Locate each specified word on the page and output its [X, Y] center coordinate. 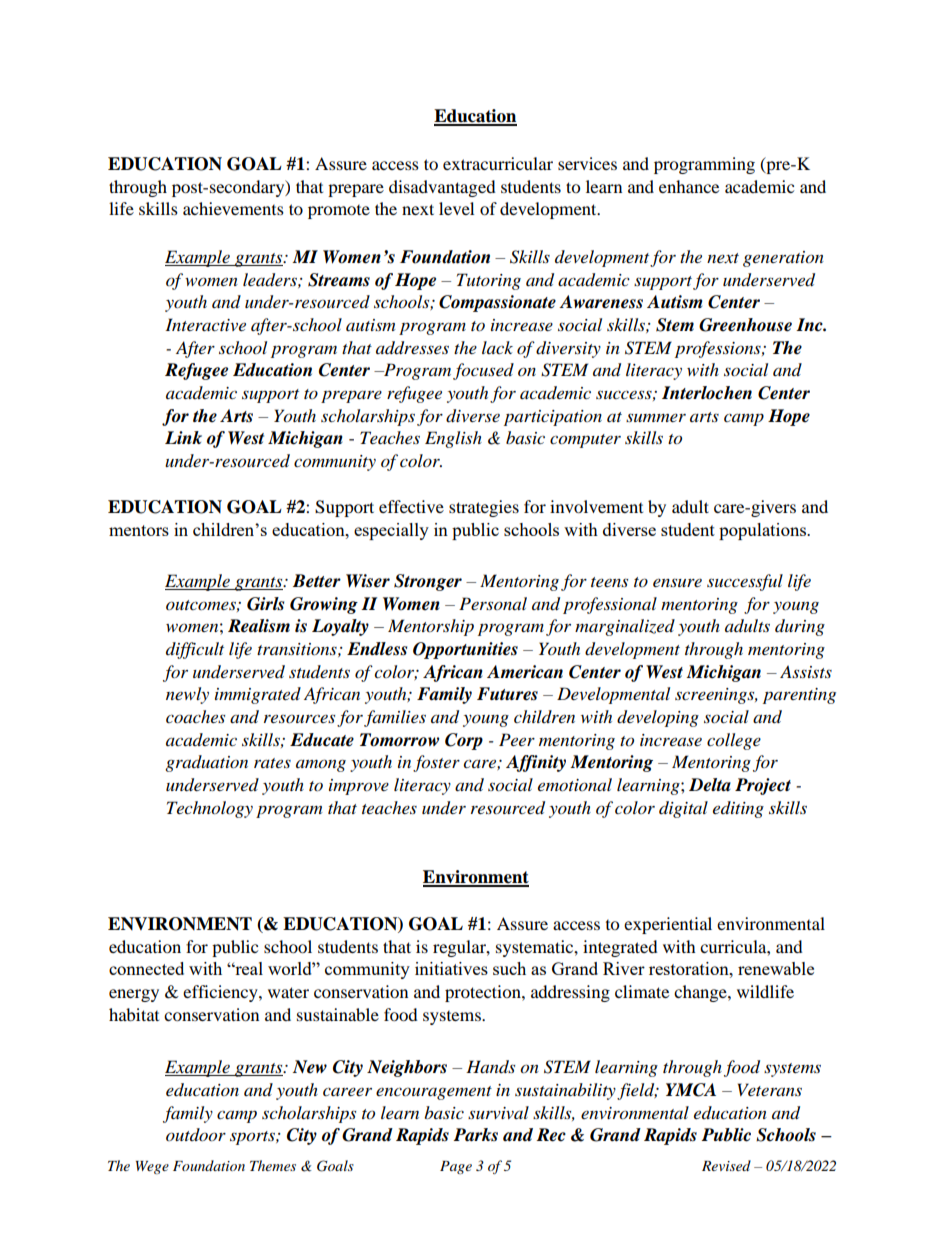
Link [183, 437]
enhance [689, 186]
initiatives [451, 968]
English [453, 439]
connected [146, 968]
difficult [195, 650]
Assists [806, 671]
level [456, 208]
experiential [668, 925]
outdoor [196, 1135]
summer [656, 417]
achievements [233, 208]
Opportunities [465, 650]
